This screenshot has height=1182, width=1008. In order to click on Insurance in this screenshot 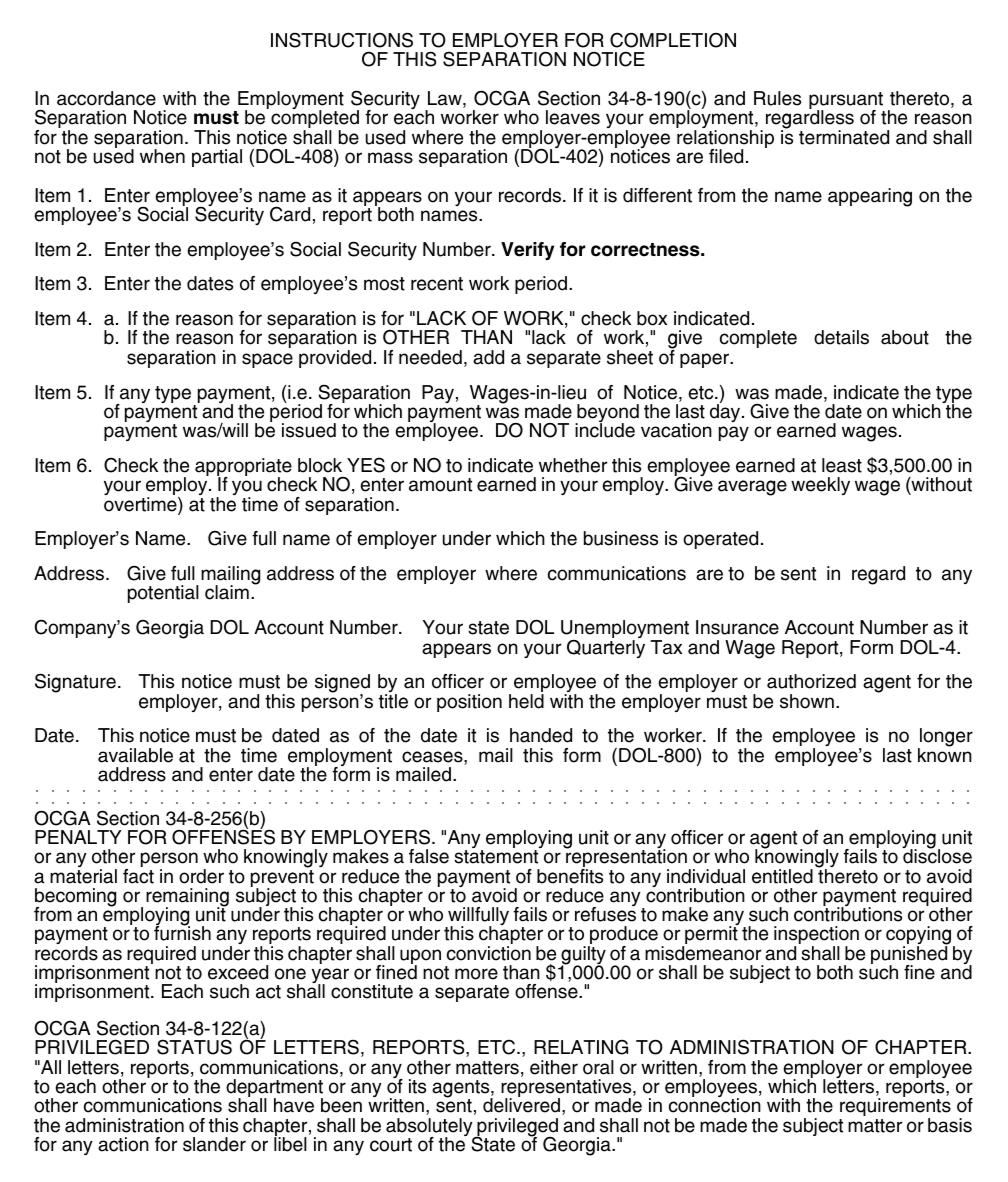, I will do `click(737, 627)`.
